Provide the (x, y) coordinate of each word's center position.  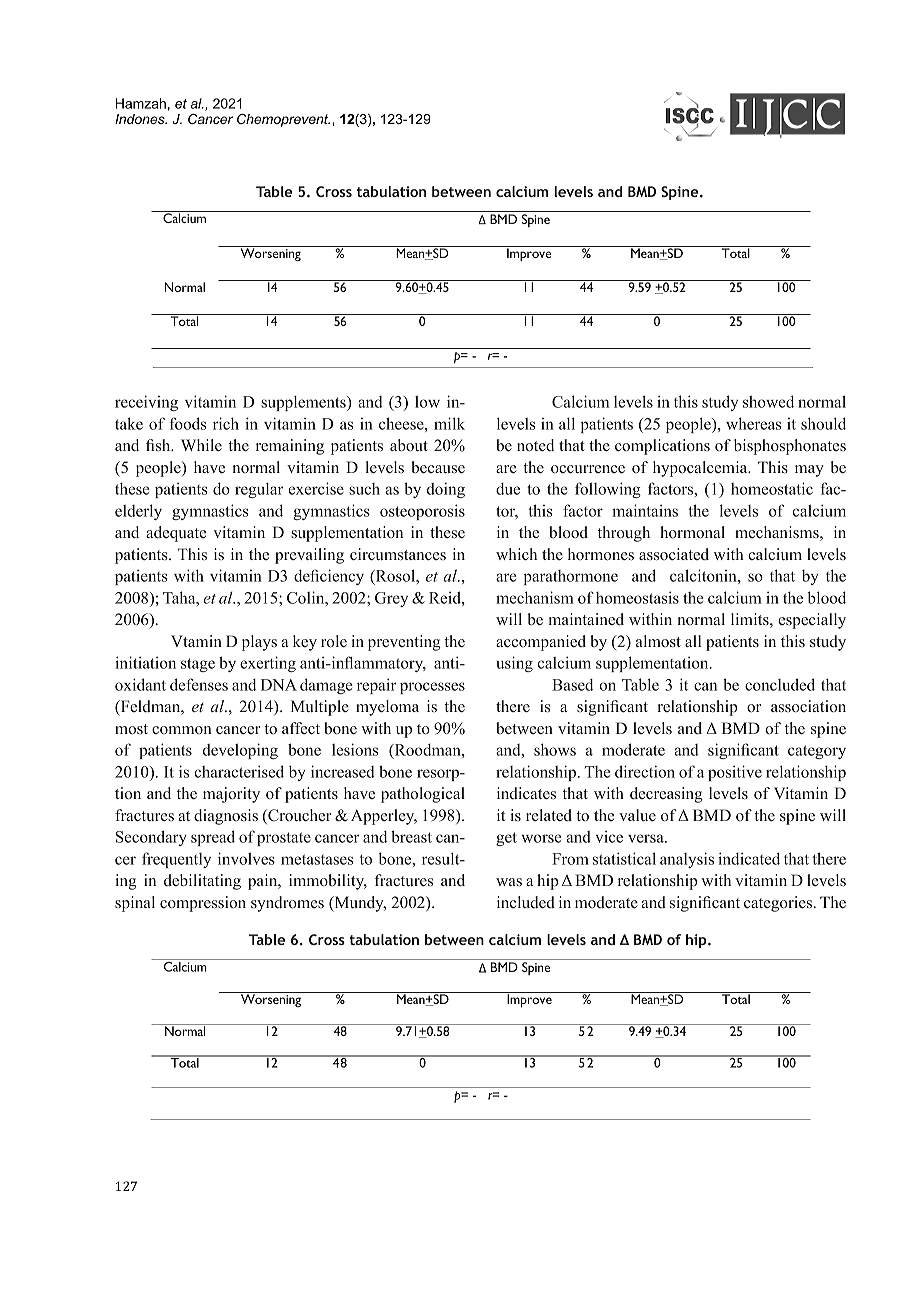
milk (449, 423)
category (817, 752)
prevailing (309, 556)
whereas (753, 423)
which (516, 554)
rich (226, 423)
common (182, 730)
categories (779, 904)
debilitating (202, 882)
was (509, 882)
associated (674, 554)
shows (555, 749)
